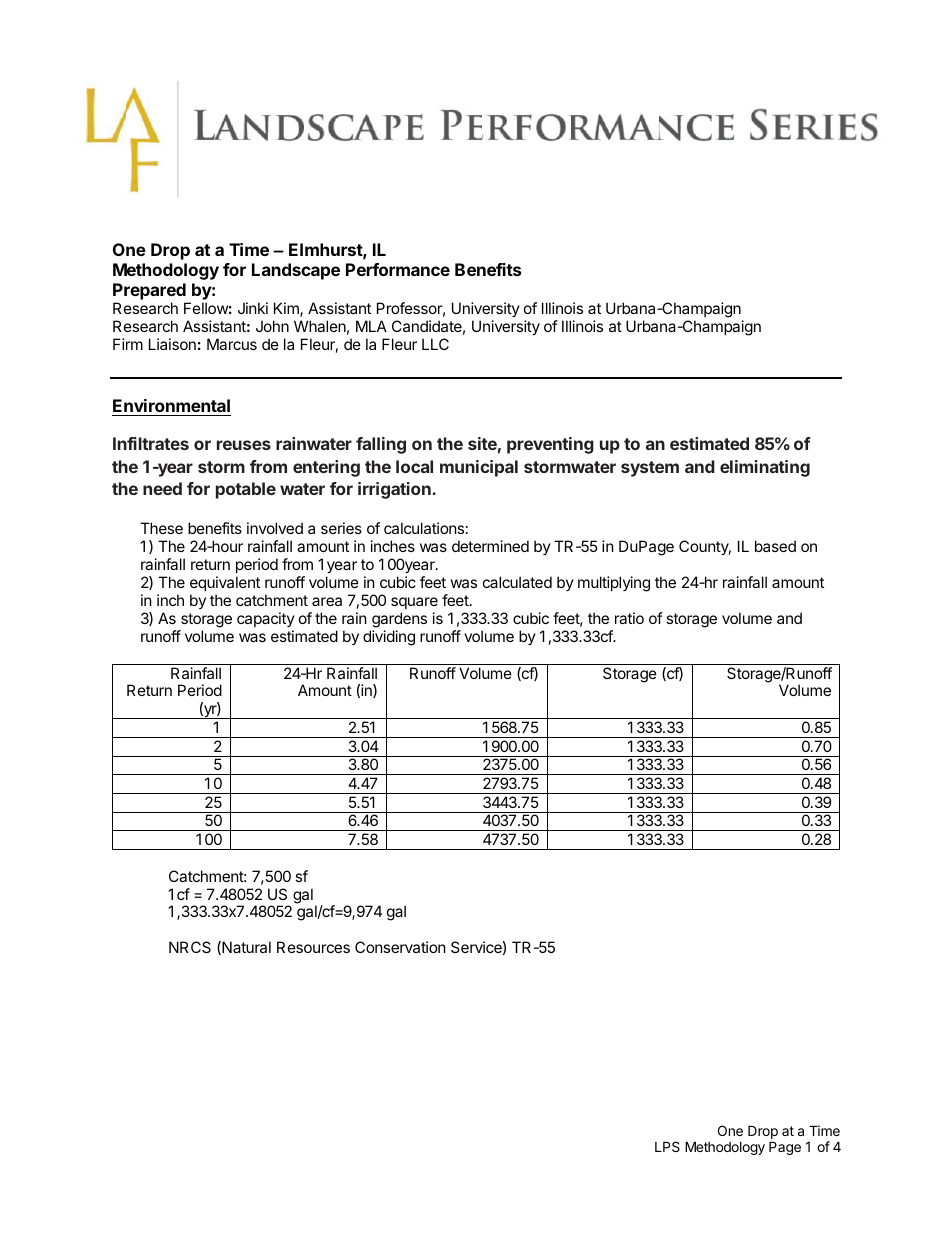  Describe the element at coordinates (398, 269) in the screenshot. I see `Performance` at that location.
